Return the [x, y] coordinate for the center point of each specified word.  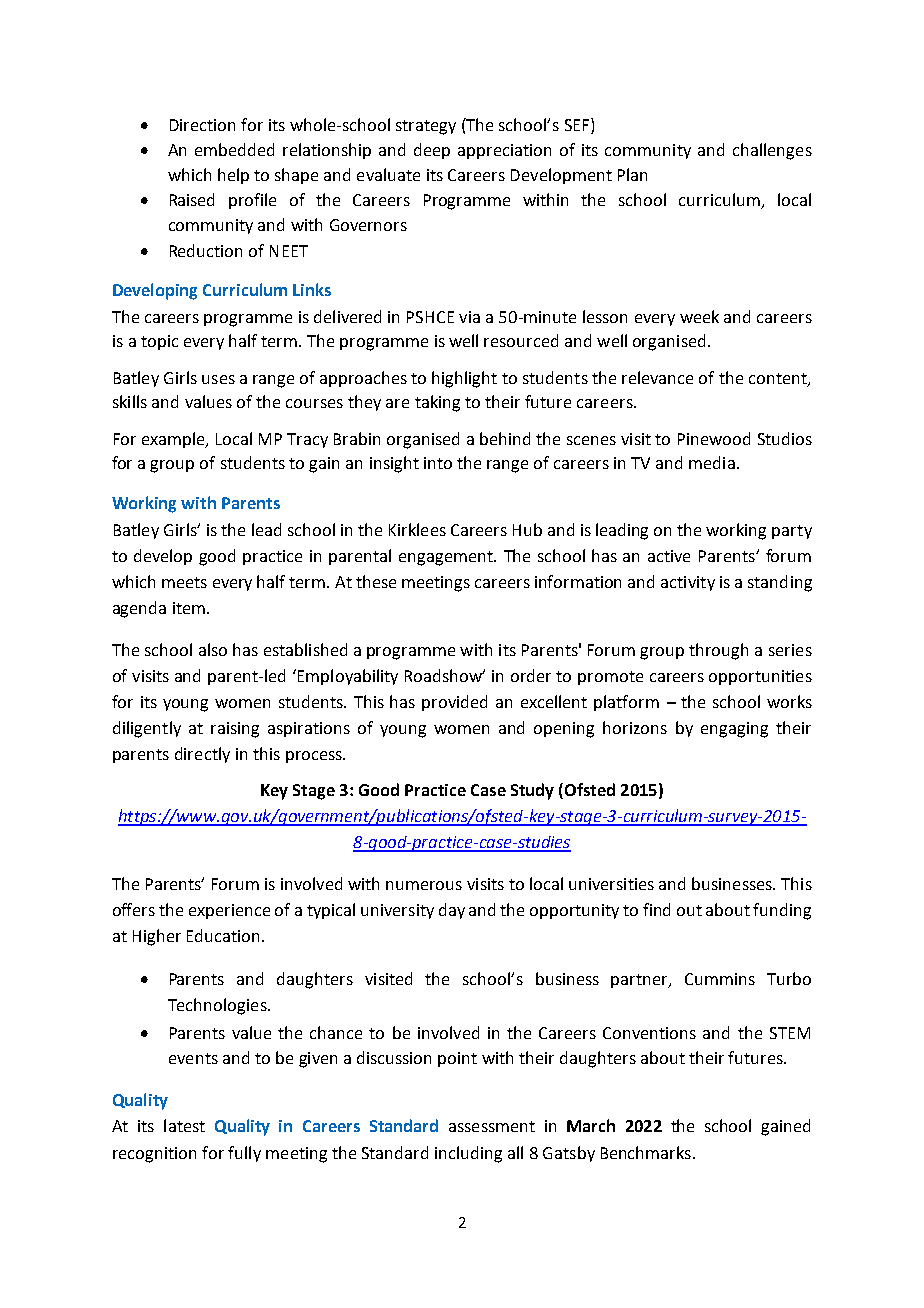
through [718, 651]
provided [454, 703]
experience [229, 911]
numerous [424, 885]
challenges [772, 151]
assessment [492, 1126]
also [213, 649]
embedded [234, 149]
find [656, 909]
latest [184, 1125]
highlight [464, 379]
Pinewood [714, 438]
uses [218, 379]
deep [432, 151]
